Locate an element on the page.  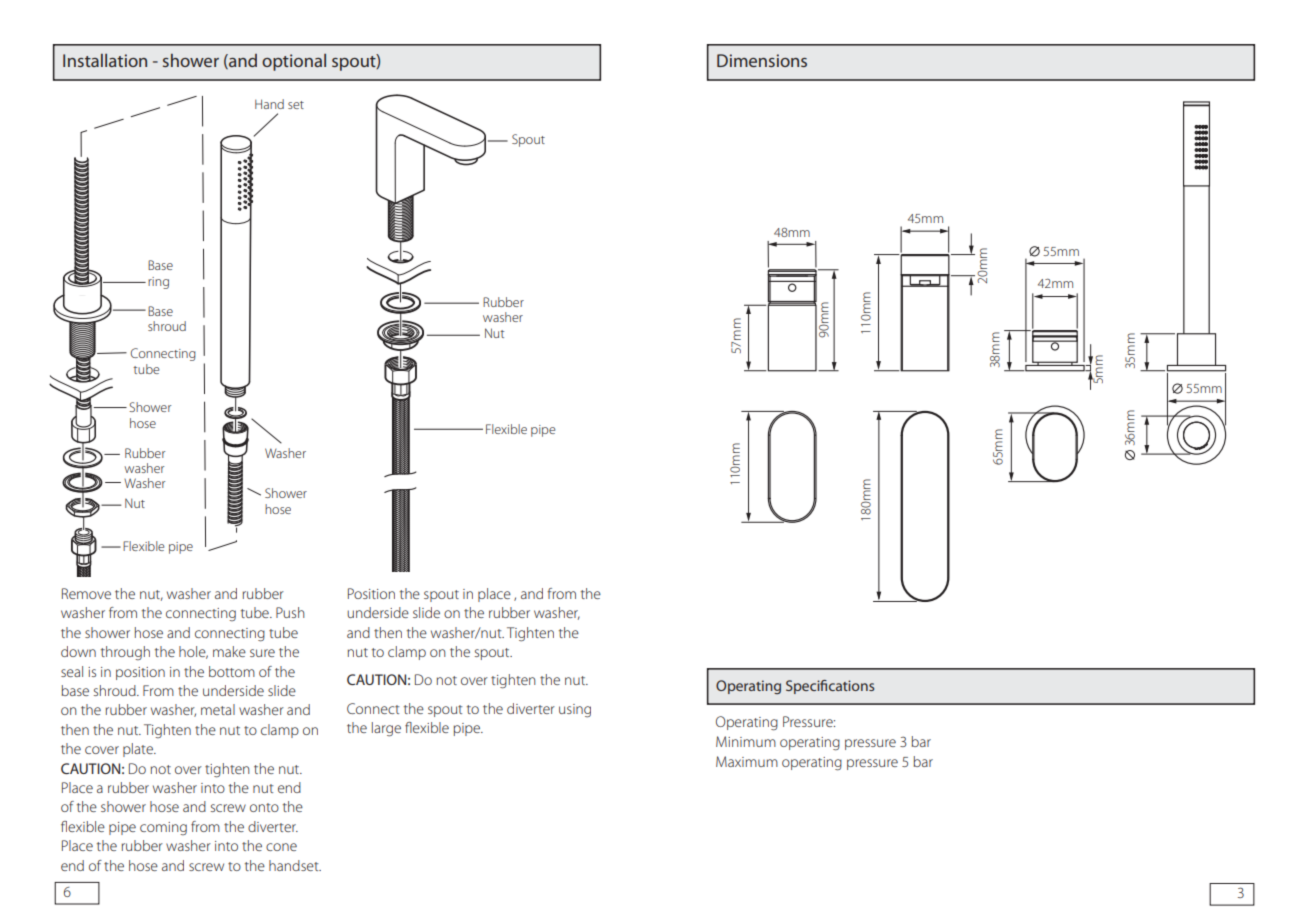
Installation is located at coordinates (105, 60).
